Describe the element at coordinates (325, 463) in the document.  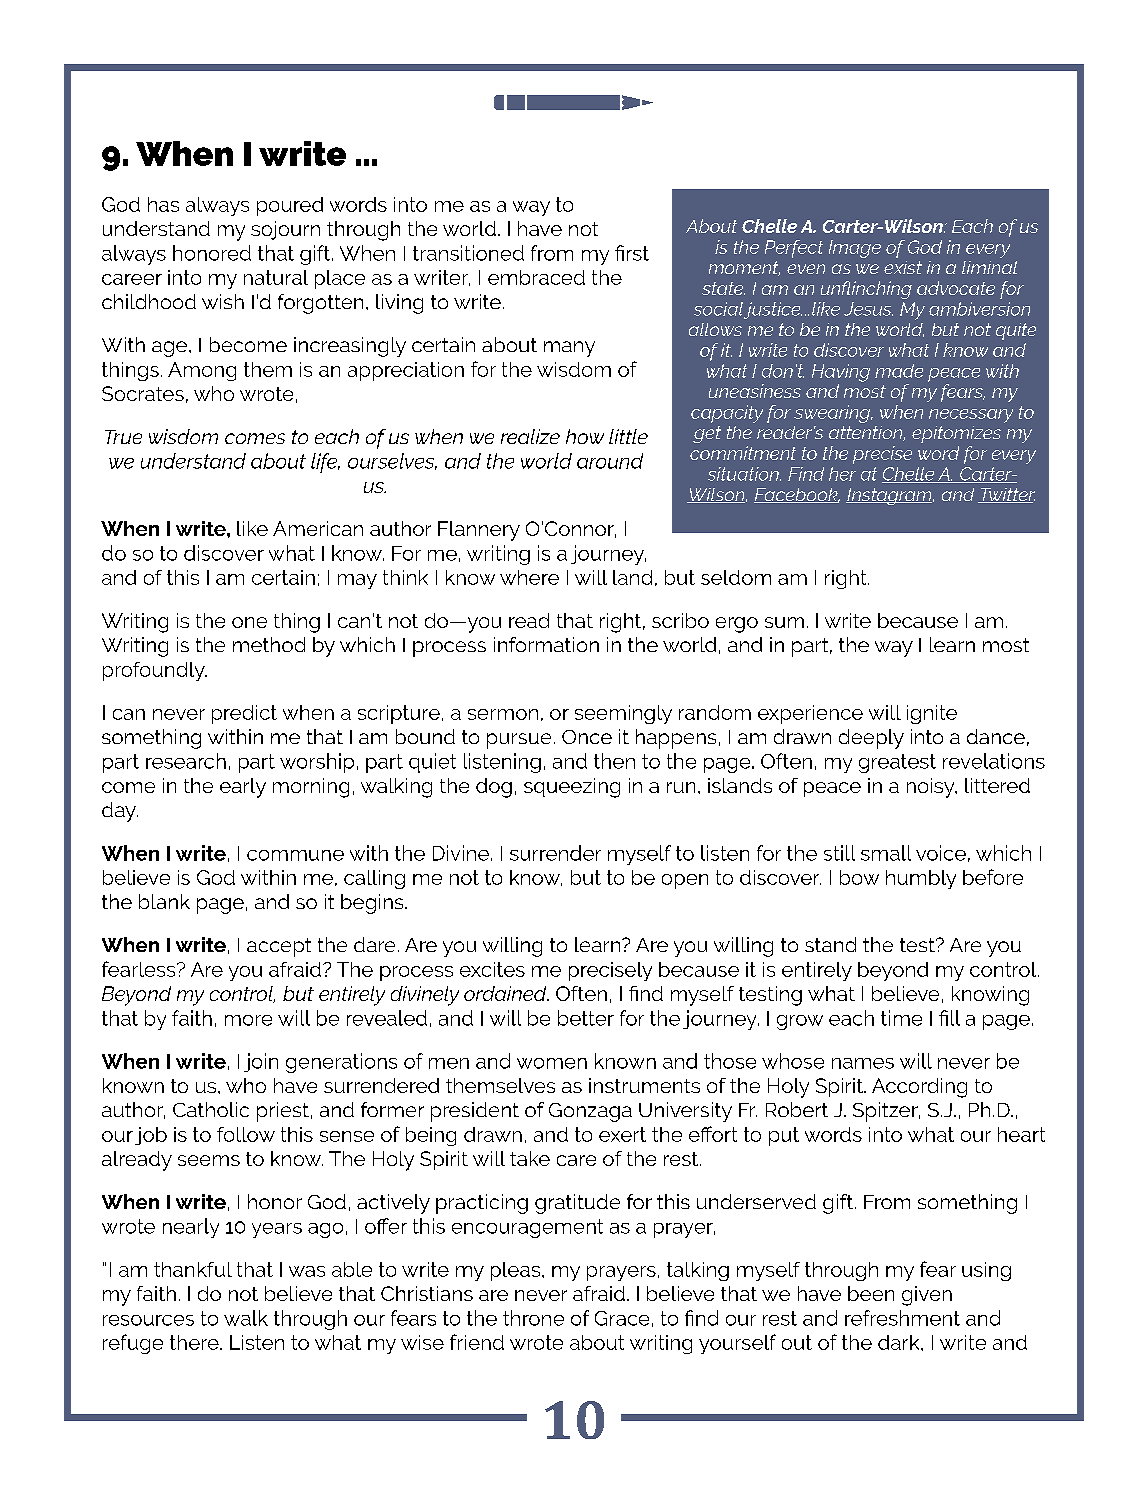
I see `life` at that location.
